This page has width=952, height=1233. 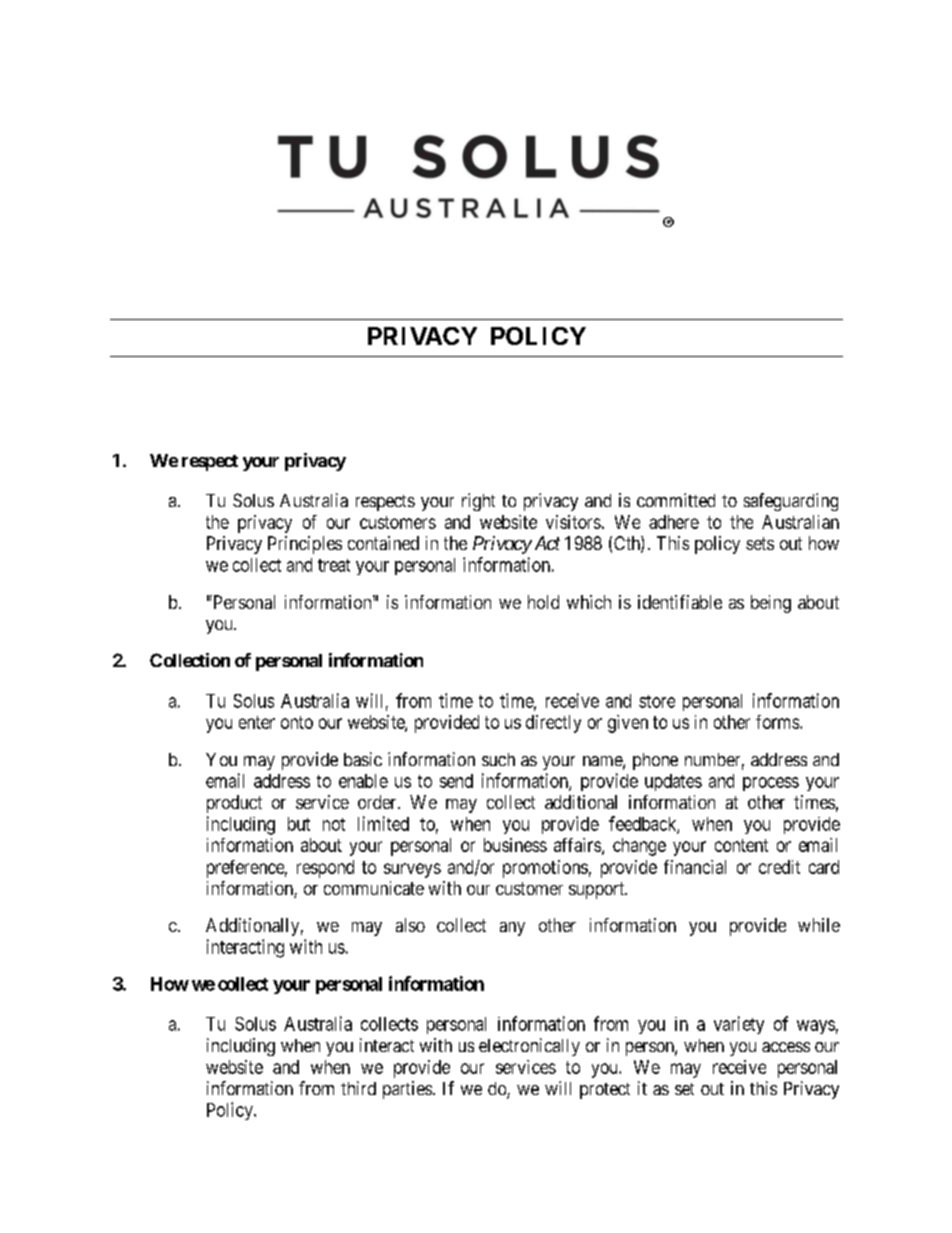 What do you see at coordinates (543, 602) in the page?
I see `hold` at bounding box center [543, 602].
